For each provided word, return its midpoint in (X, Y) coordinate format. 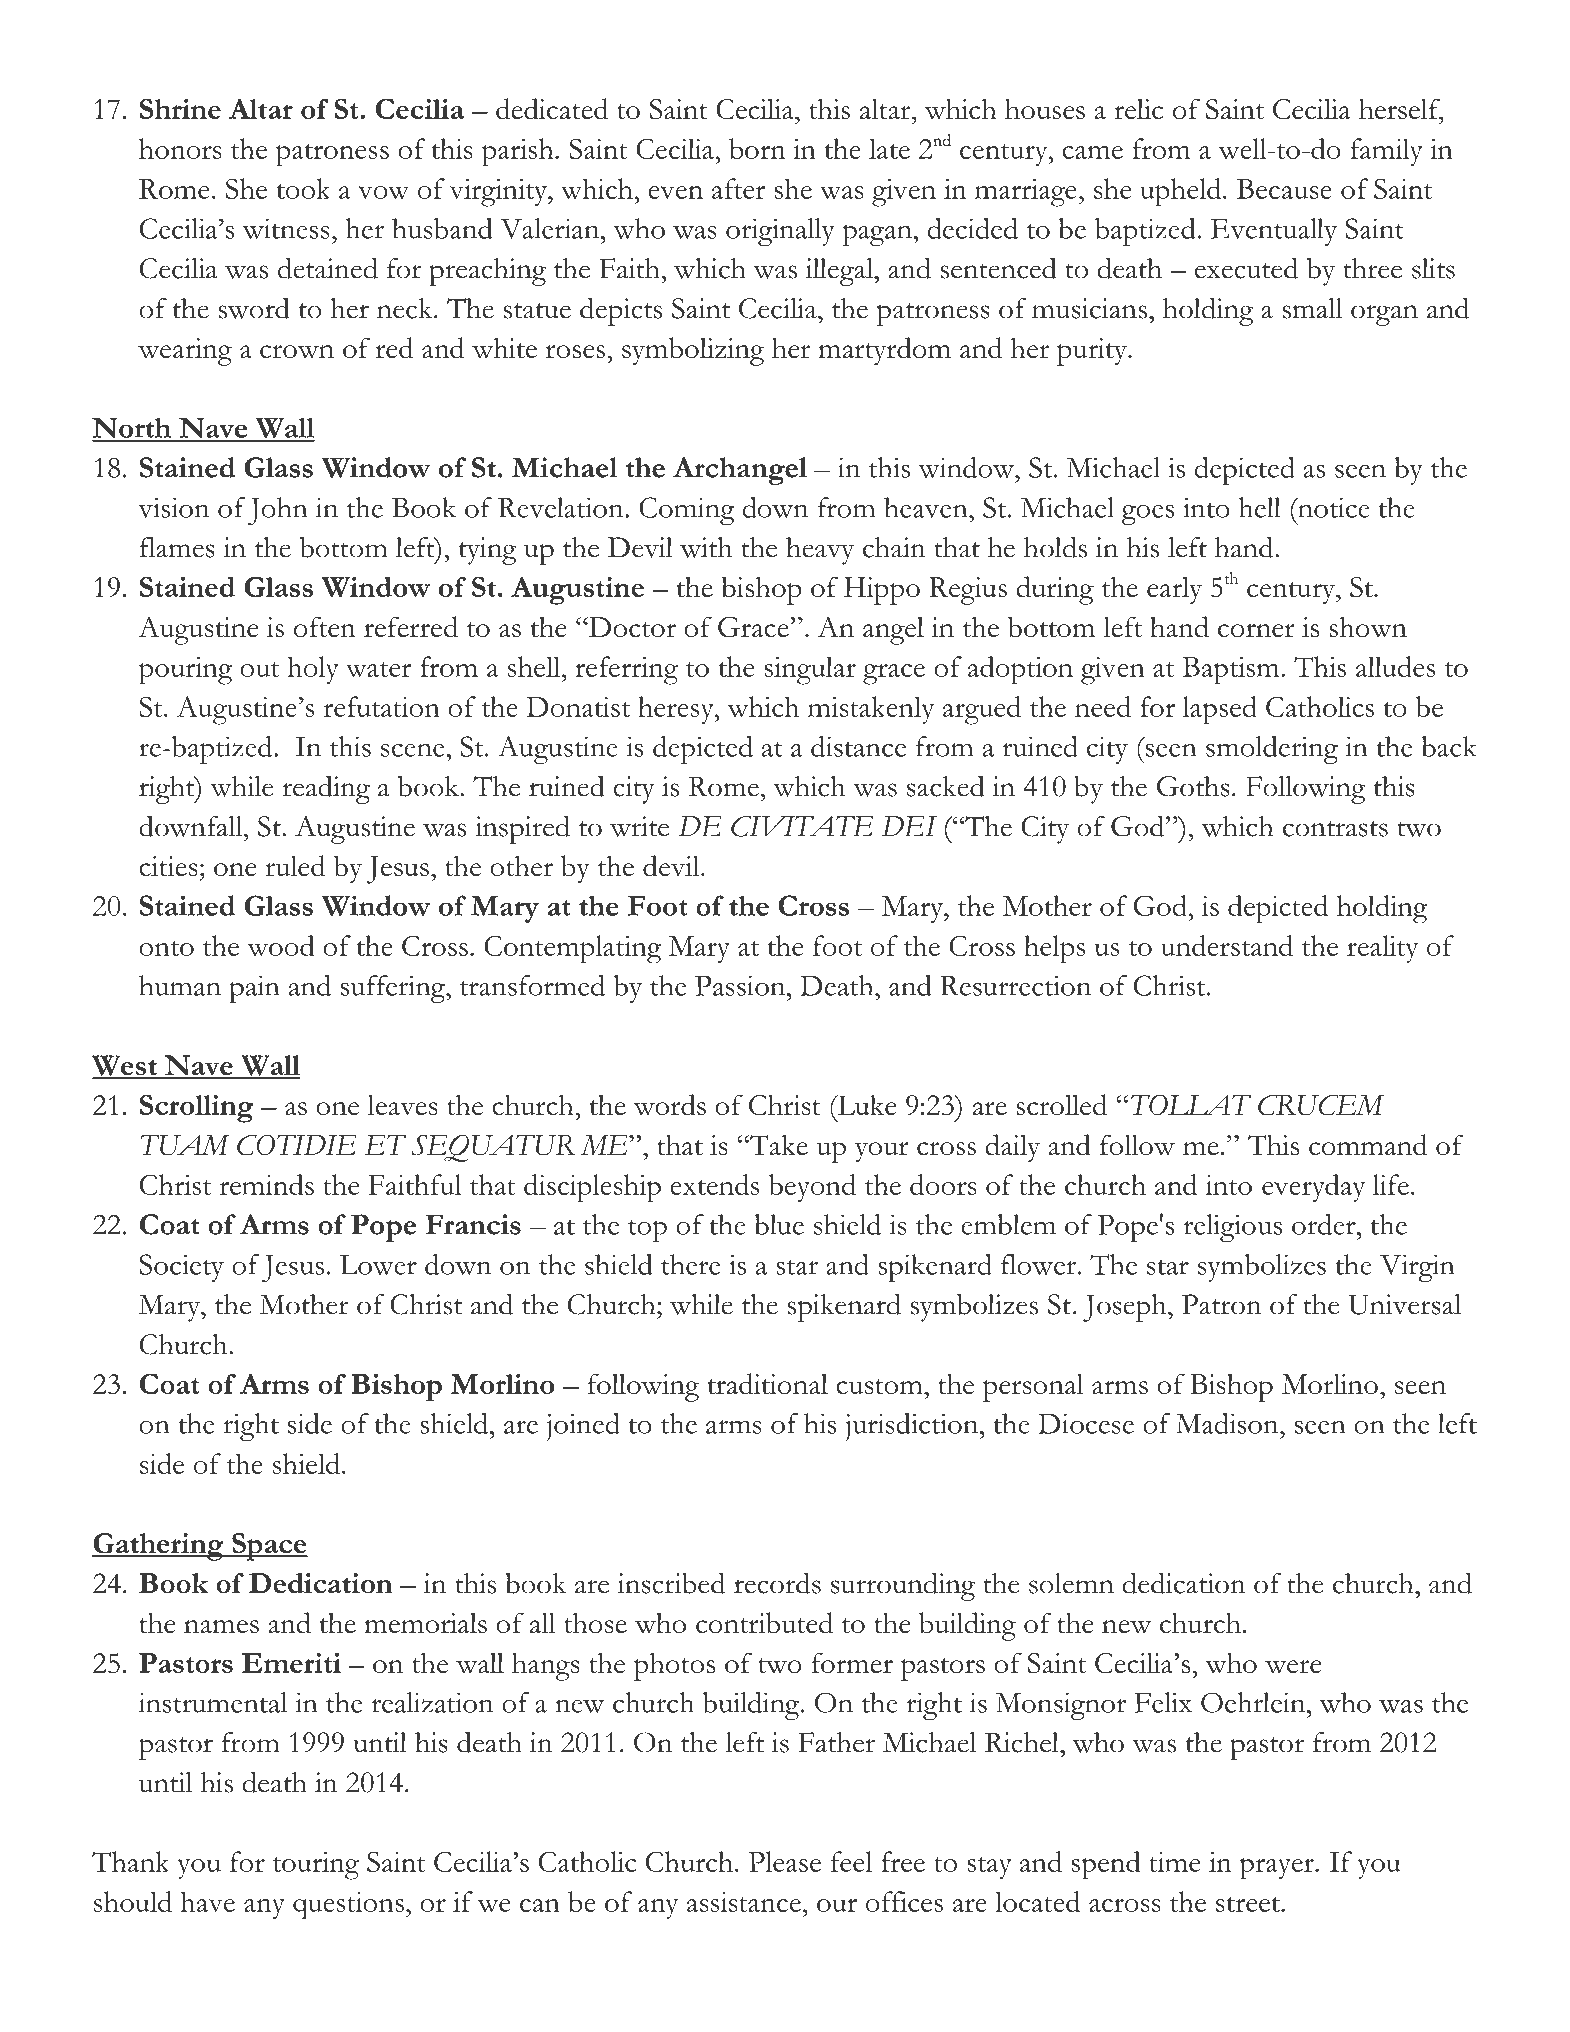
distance (858, 746)
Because (1284, 189)
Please (784, 1861)
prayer (1278, 1869)
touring (316, 1866)
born (757, 148)
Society (181, 1268)
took (304, 188)
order (1325, 1224)
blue (779, 1224)
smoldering (1272, 750)
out (259, 669)
